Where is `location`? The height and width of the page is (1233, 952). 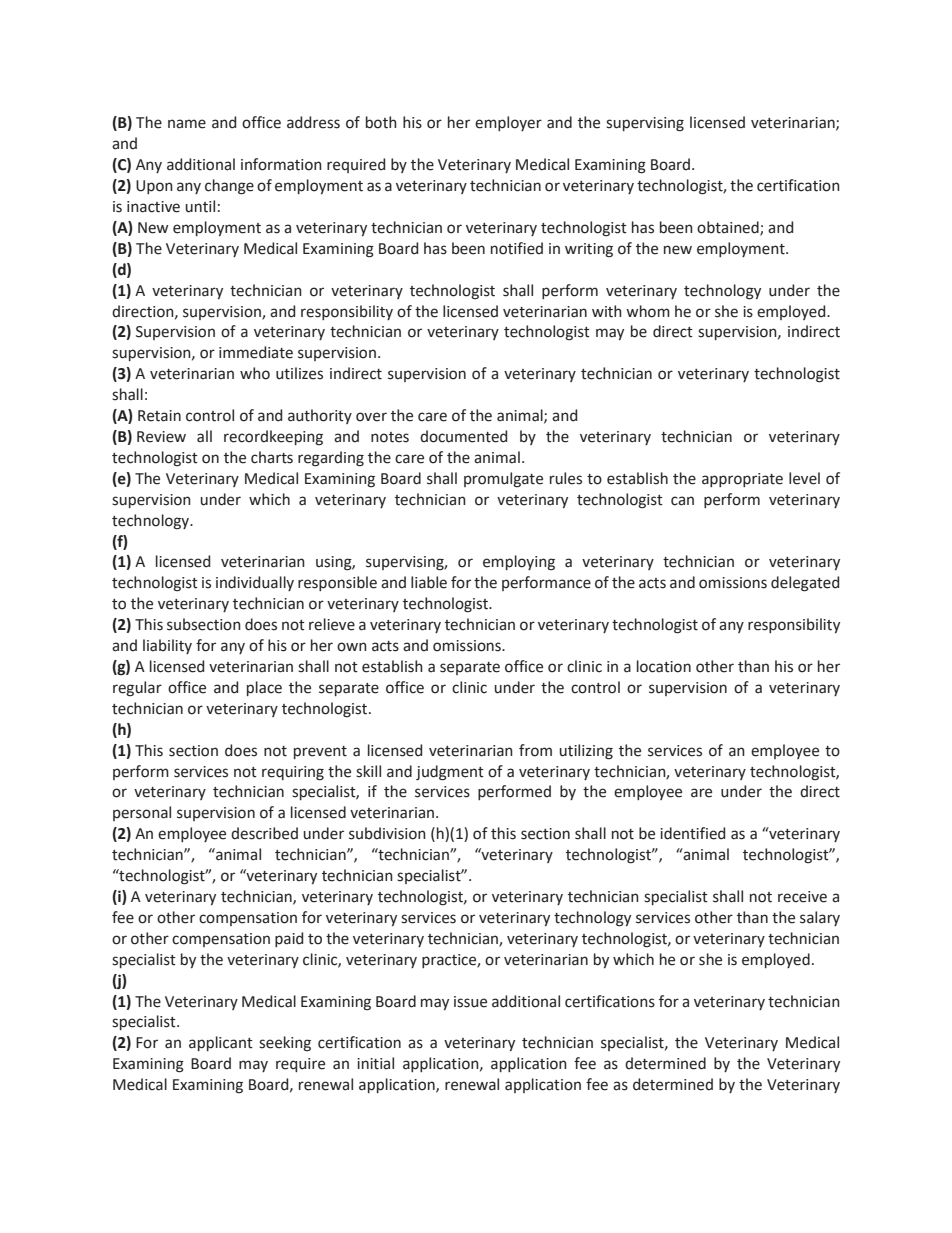 location is located at coordinates (664, 666).
